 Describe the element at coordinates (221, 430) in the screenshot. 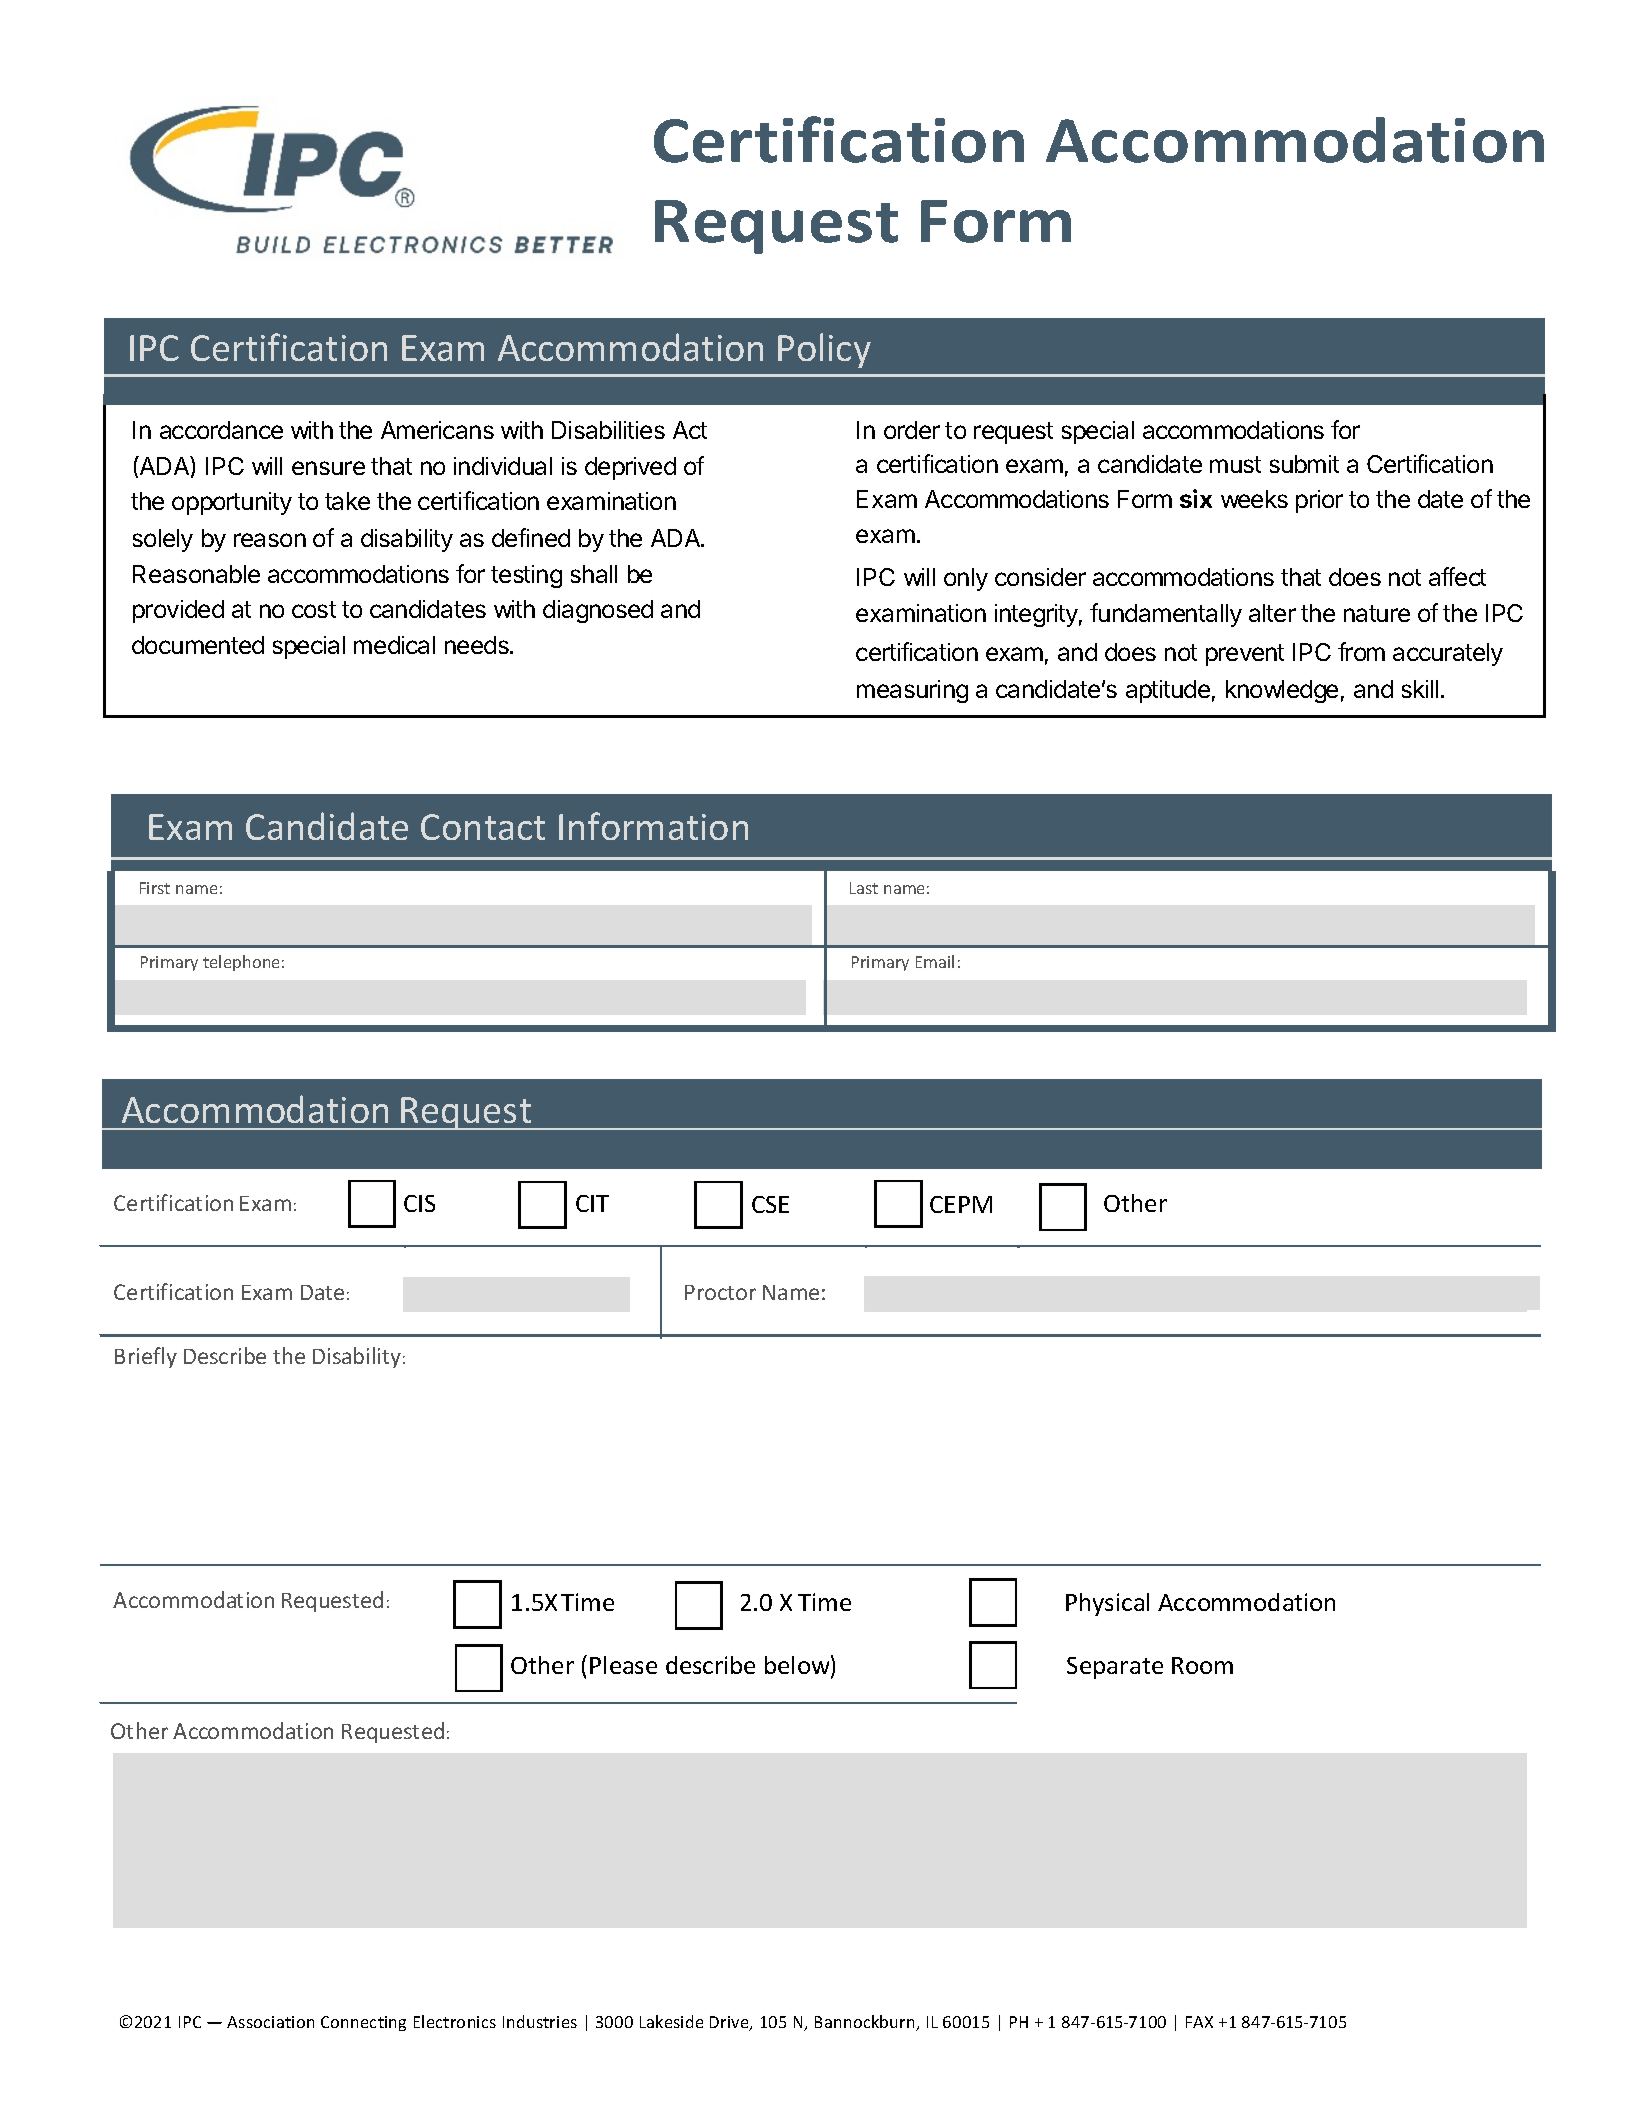

I see `accordance` at that location.
